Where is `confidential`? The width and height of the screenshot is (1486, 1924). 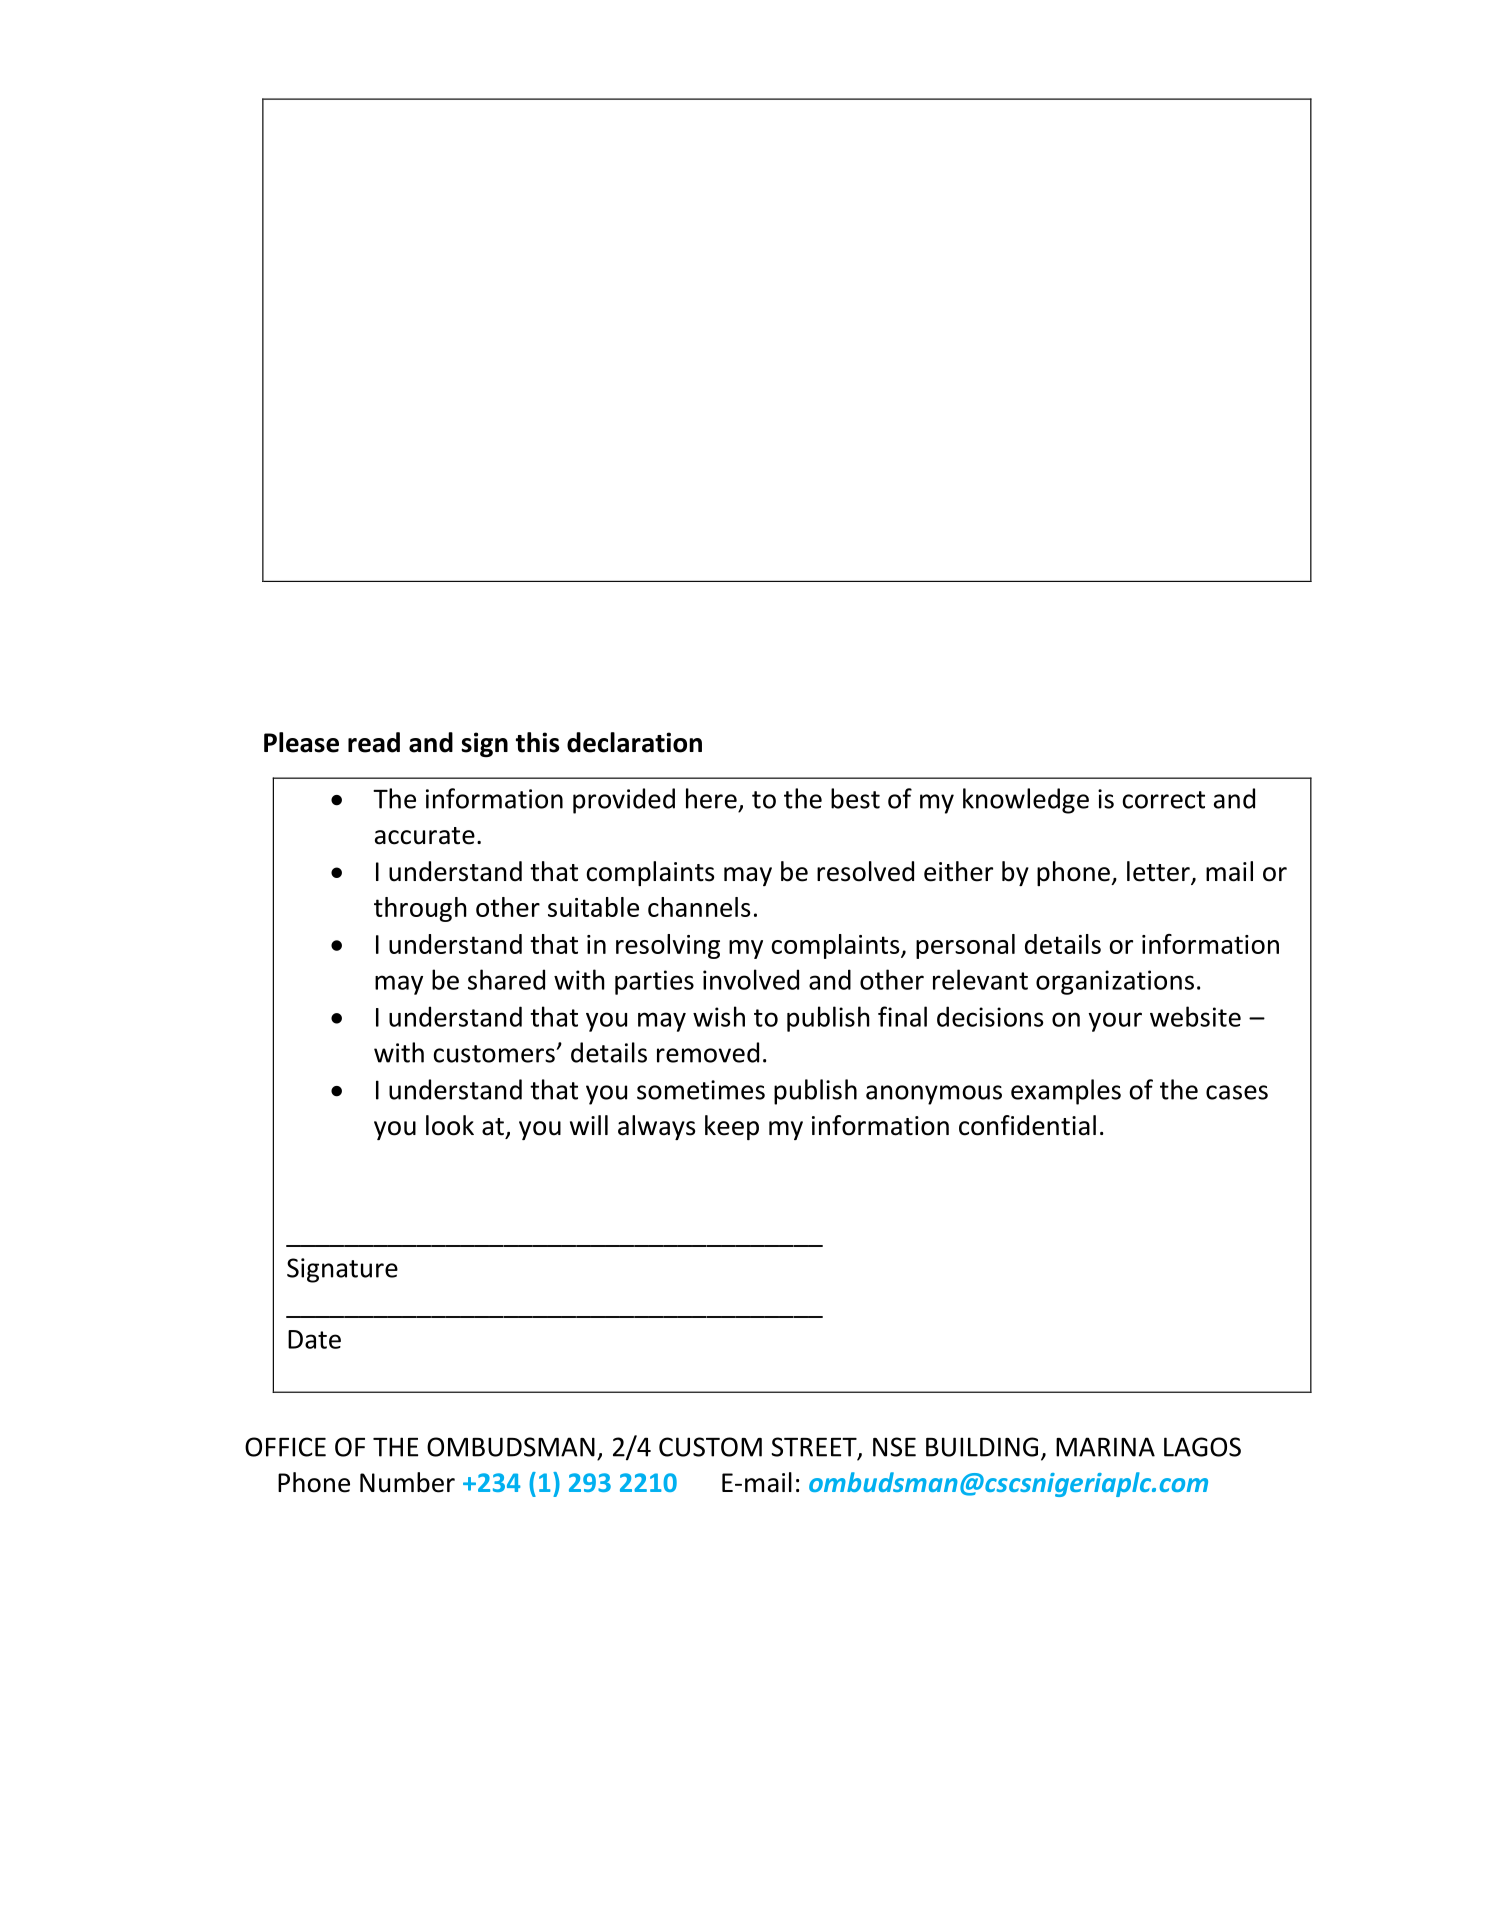 confidential is located at coordinates (1027, 1125).
